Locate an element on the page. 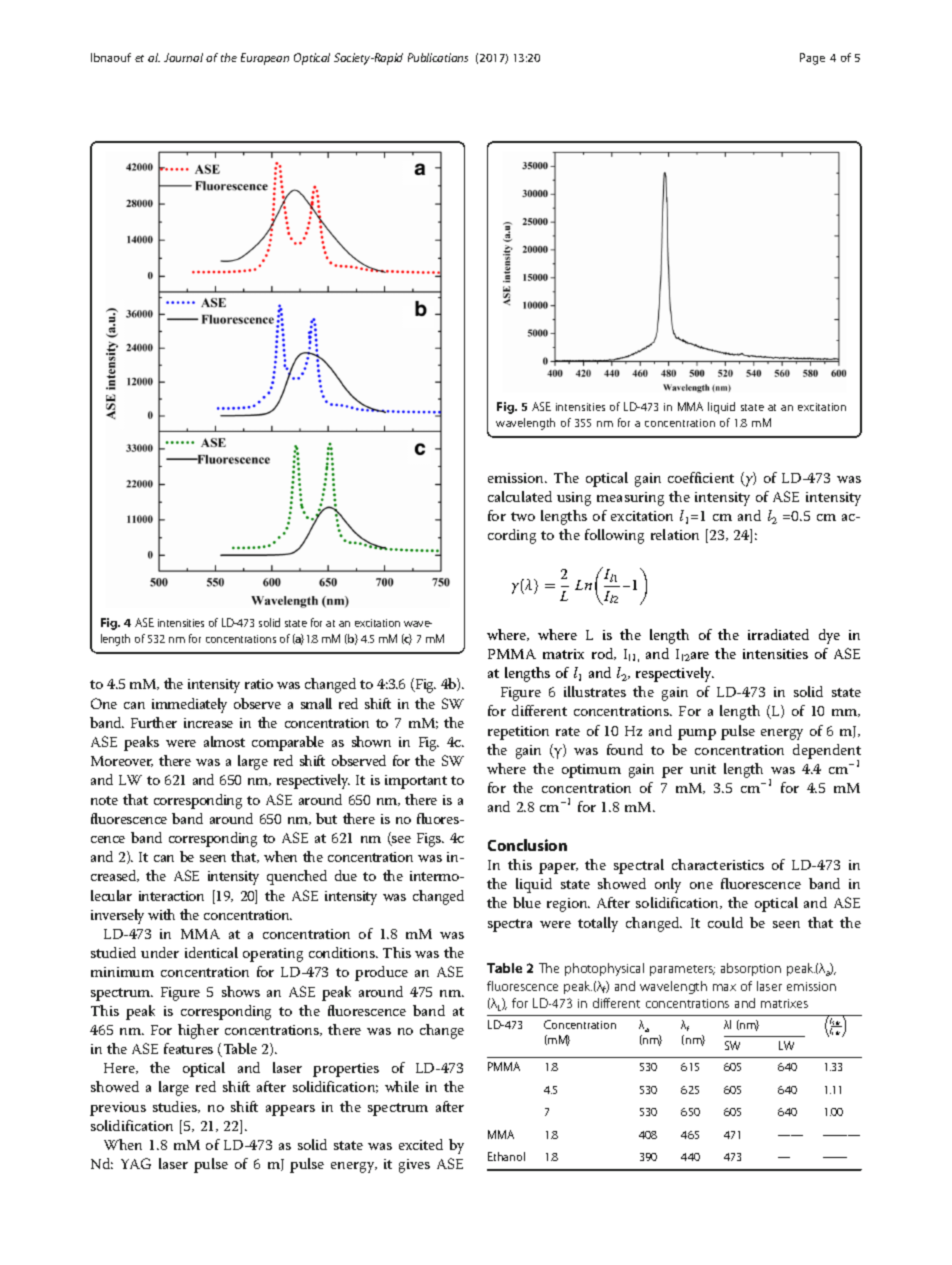 Image resolution: width=952 pixels, height=1265 pixels. studies is located at coordinates (176, 1107).
